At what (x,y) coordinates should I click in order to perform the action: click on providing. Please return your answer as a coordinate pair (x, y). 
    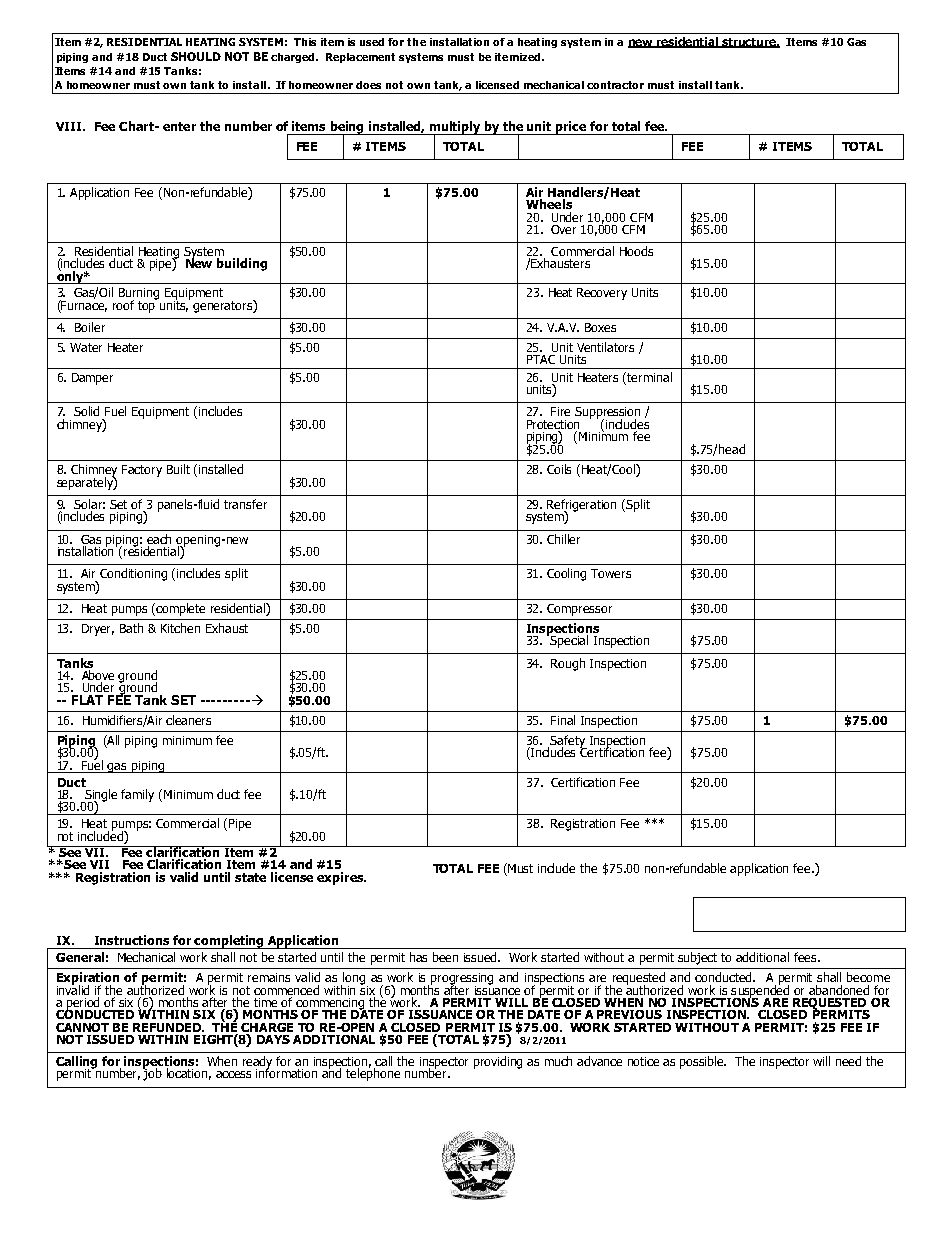
    Looking at the image, I should click on (498, 1062).
